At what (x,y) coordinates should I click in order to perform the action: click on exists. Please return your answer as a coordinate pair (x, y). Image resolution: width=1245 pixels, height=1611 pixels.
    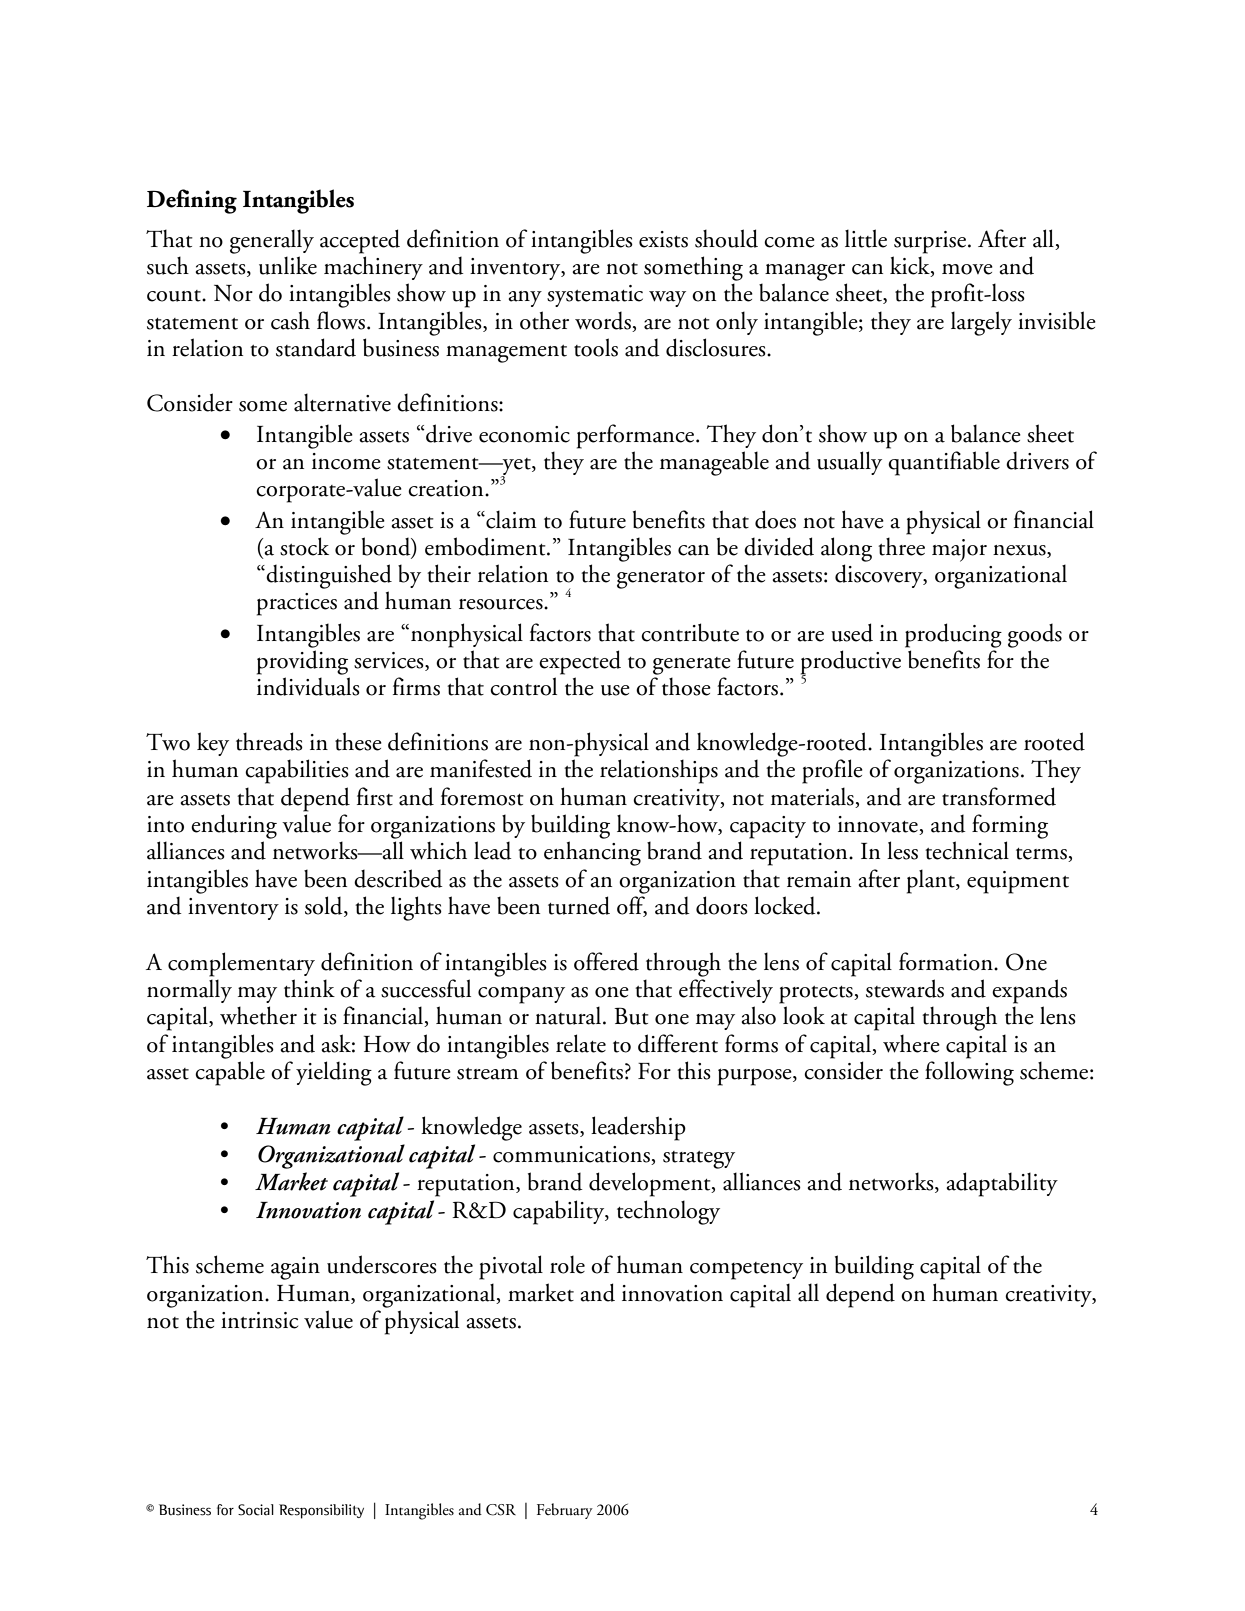
    Looking at the image, I should click on (663, 239).
